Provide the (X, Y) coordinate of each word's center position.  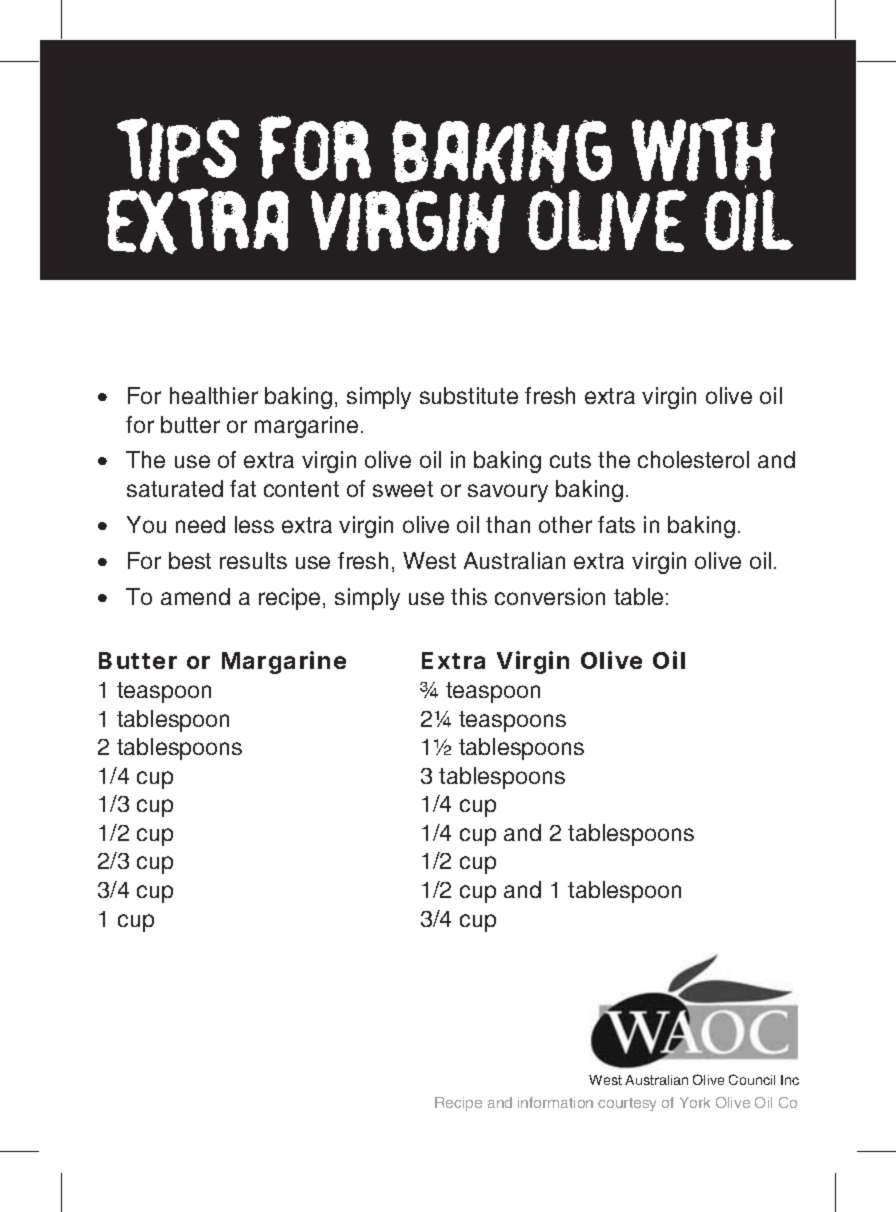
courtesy (627, 1104)
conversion (550, 596)
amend (195, 596)
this (469, 596)
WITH (703, 149)
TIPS (178, 150)
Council (752, 1079)
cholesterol (693, 459)
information (555, 1102)
